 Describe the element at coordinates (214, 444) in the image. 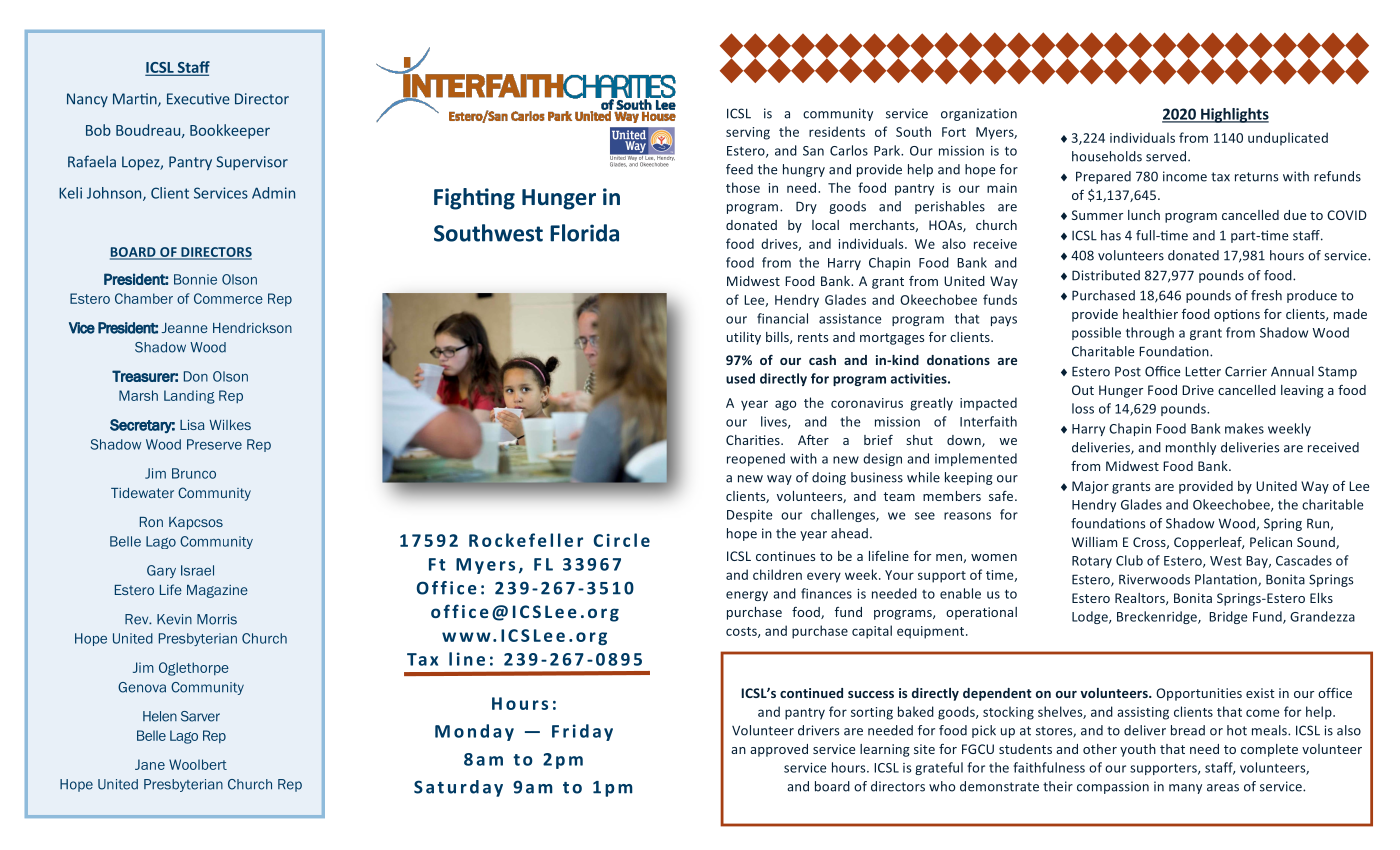

I see `Preserve` at that location.
